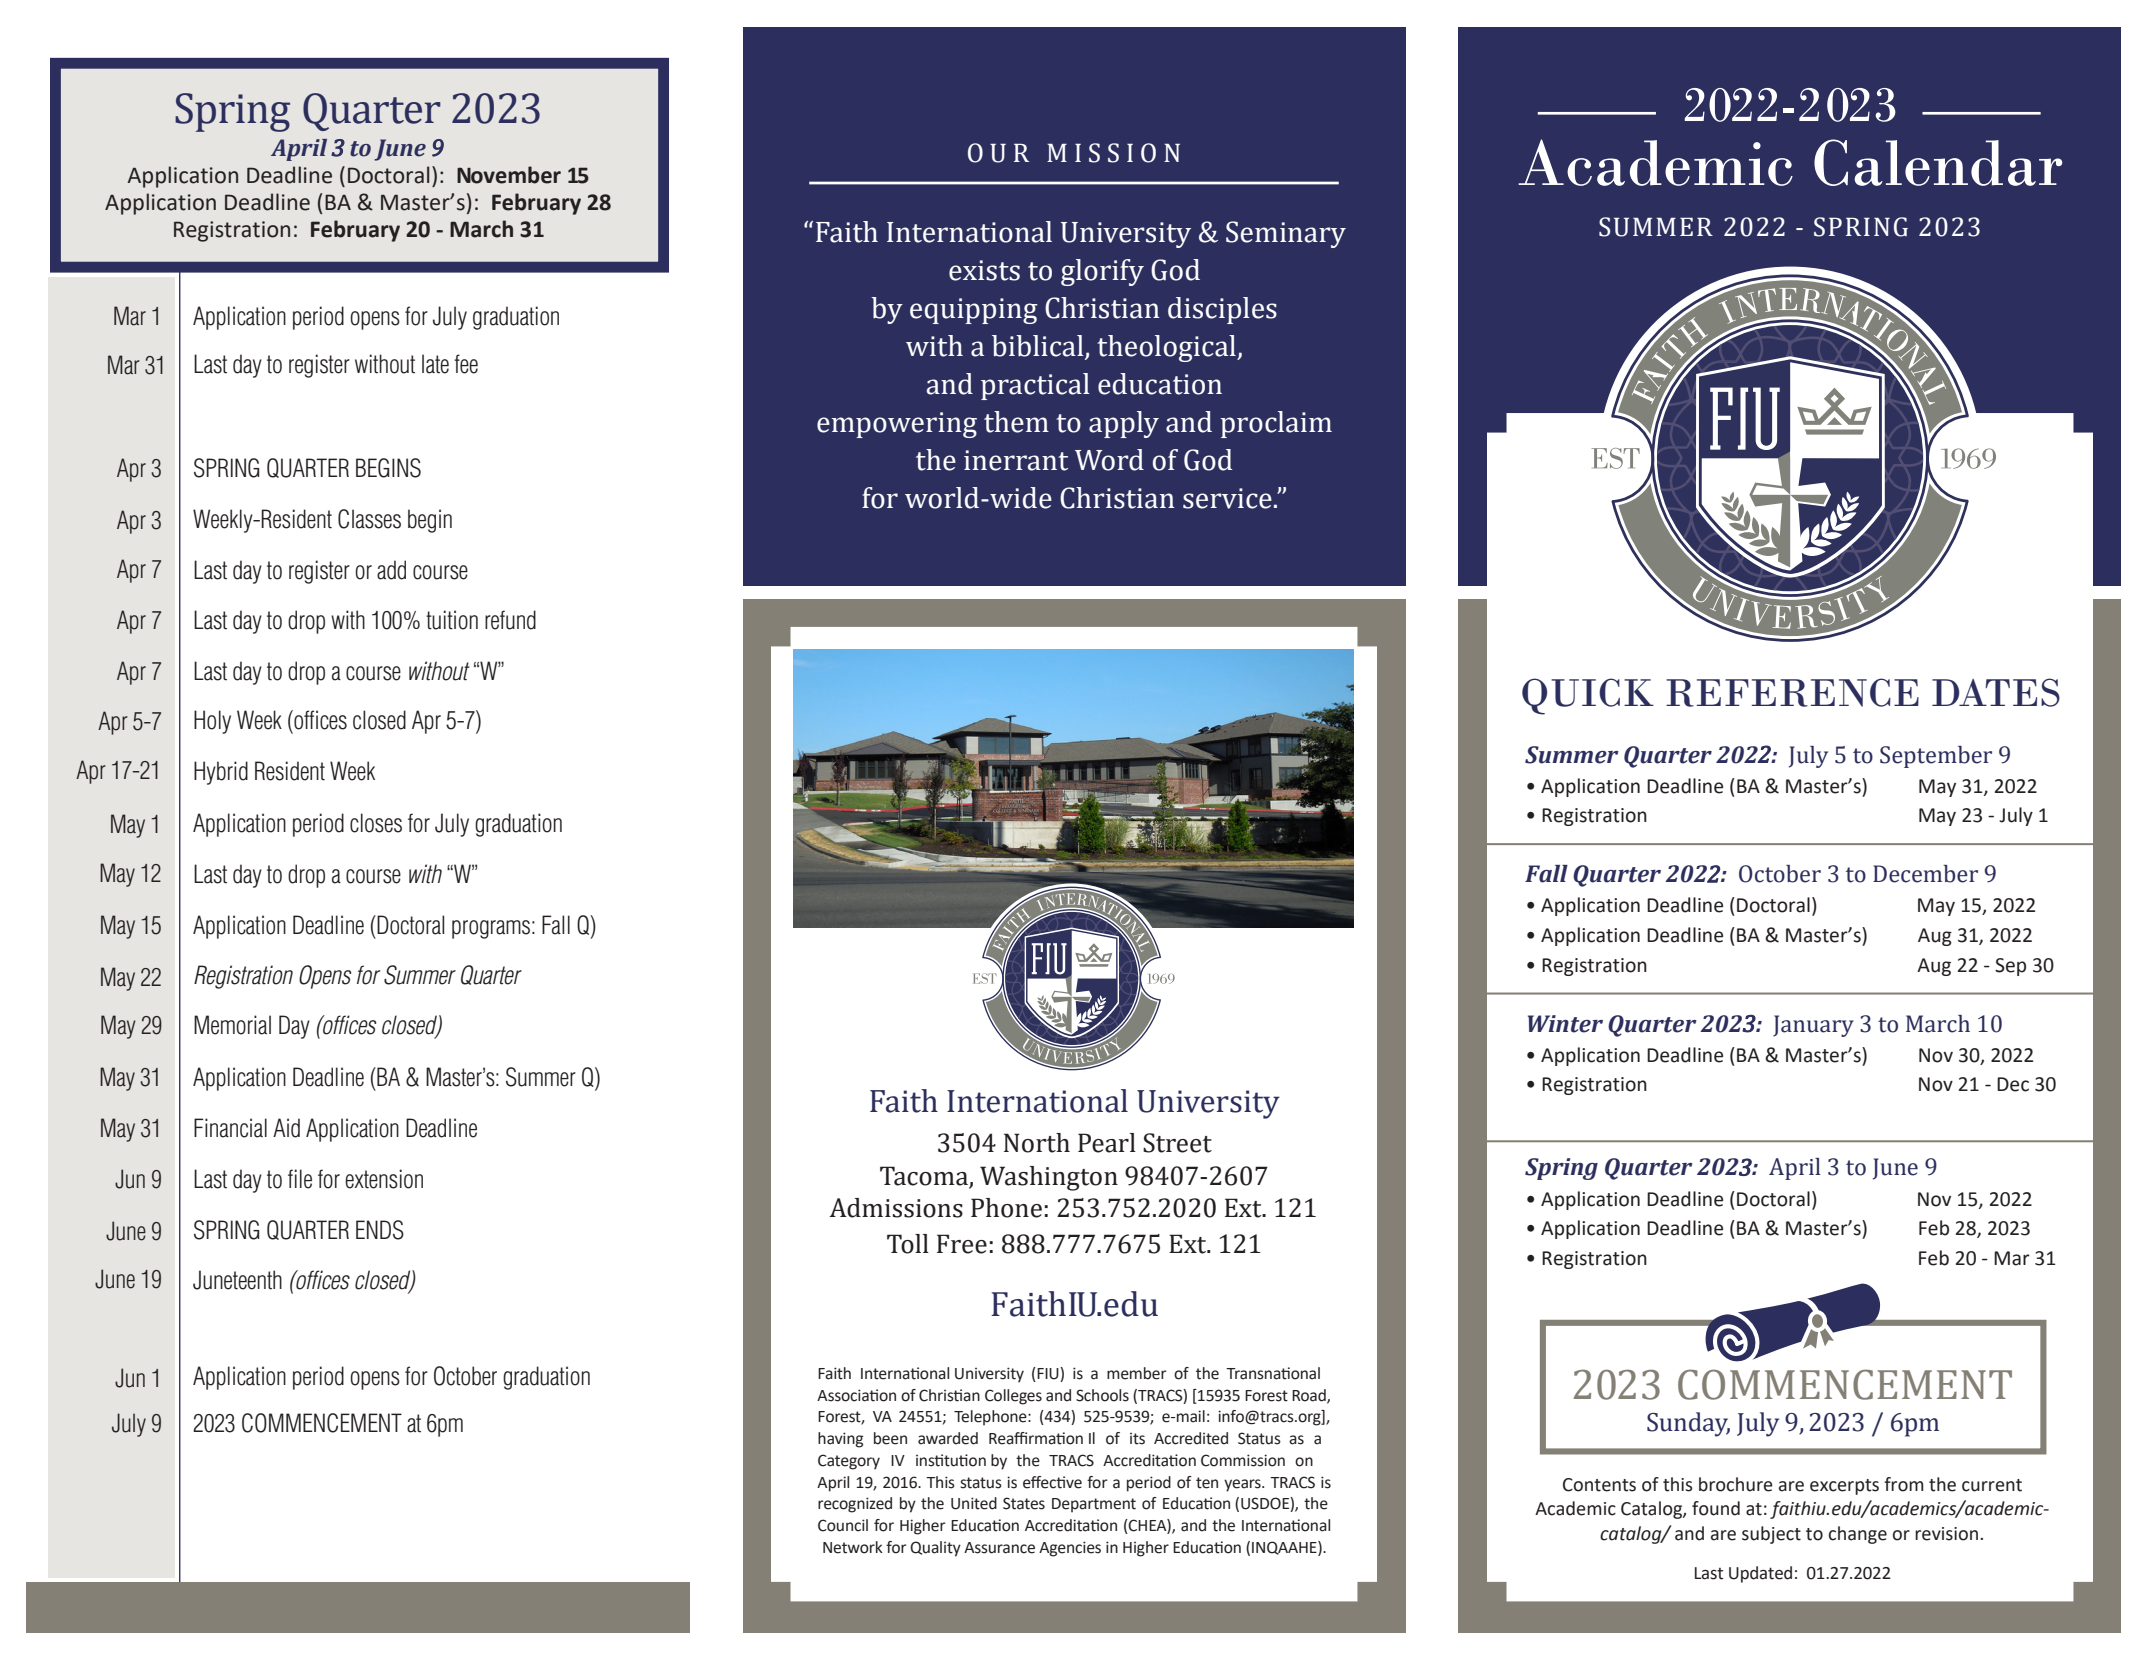 This image has width=2148, height=1660. I want to click on closes, so click(376, 823).
